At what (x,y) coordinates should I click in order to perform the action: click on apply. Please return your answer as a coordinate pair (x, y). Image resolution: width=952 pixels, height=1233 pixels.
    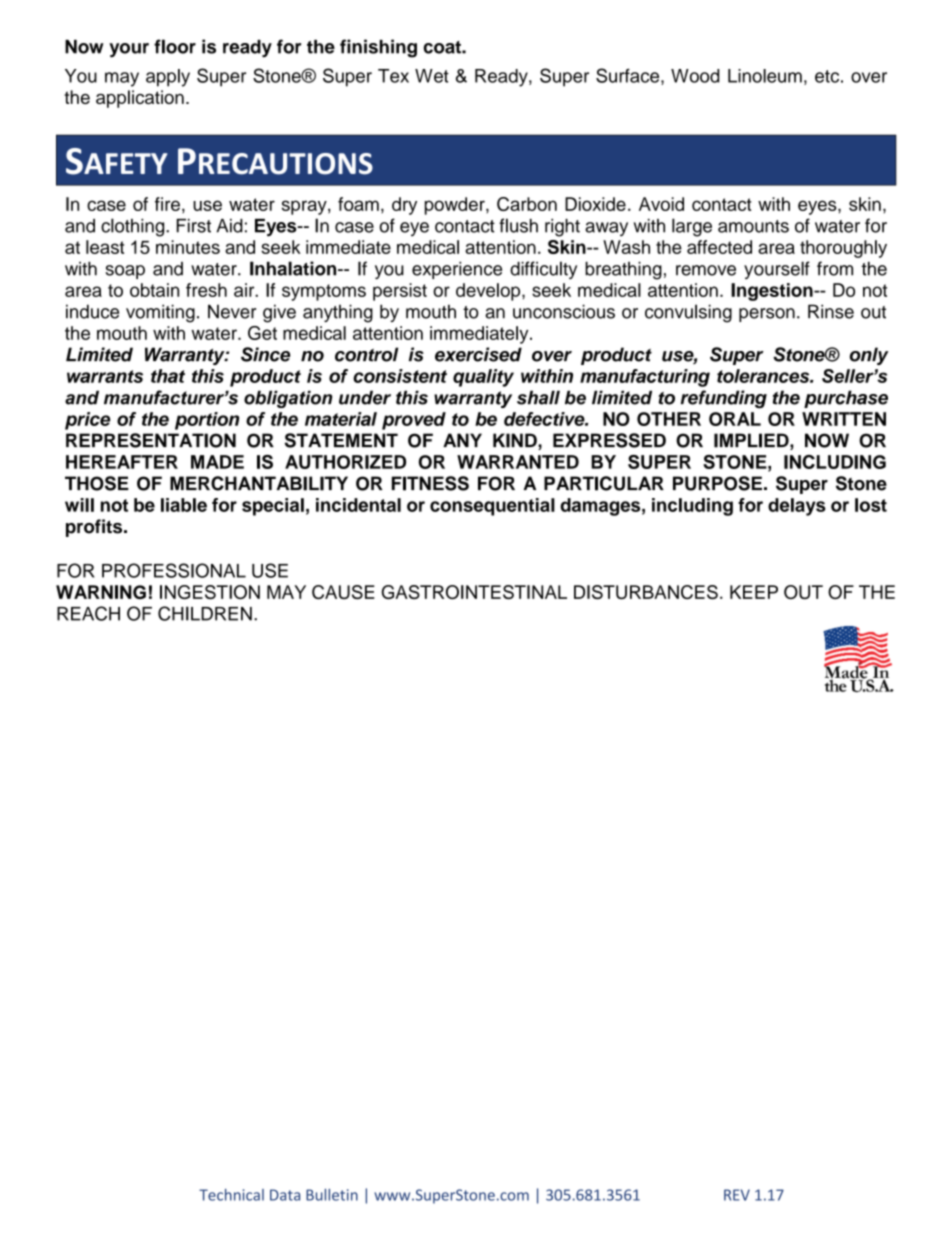
    Looking at the image, I should click on (168, 78).
